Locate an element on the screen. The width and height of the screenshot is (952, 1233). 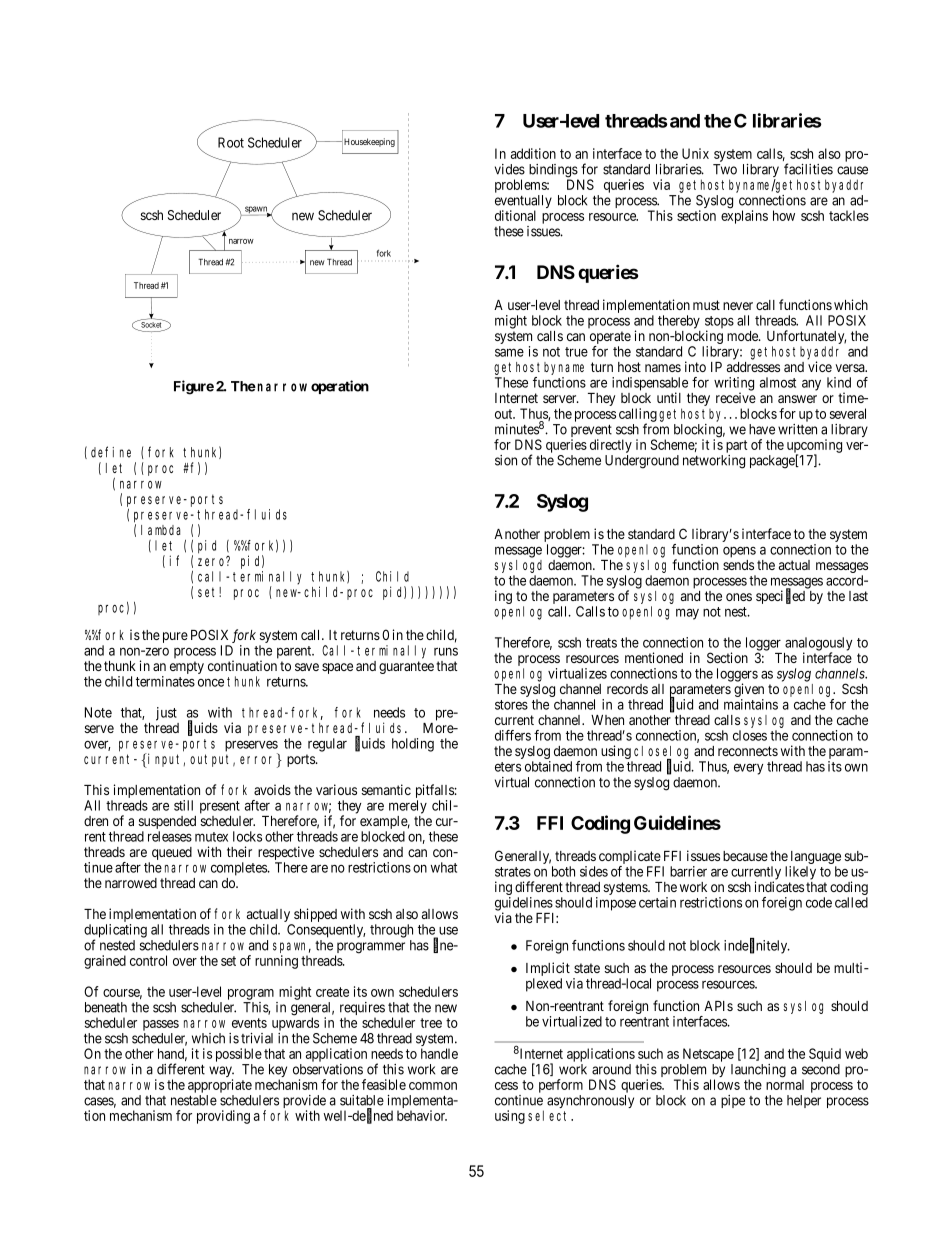
same is located at coordinates (509, 352).
